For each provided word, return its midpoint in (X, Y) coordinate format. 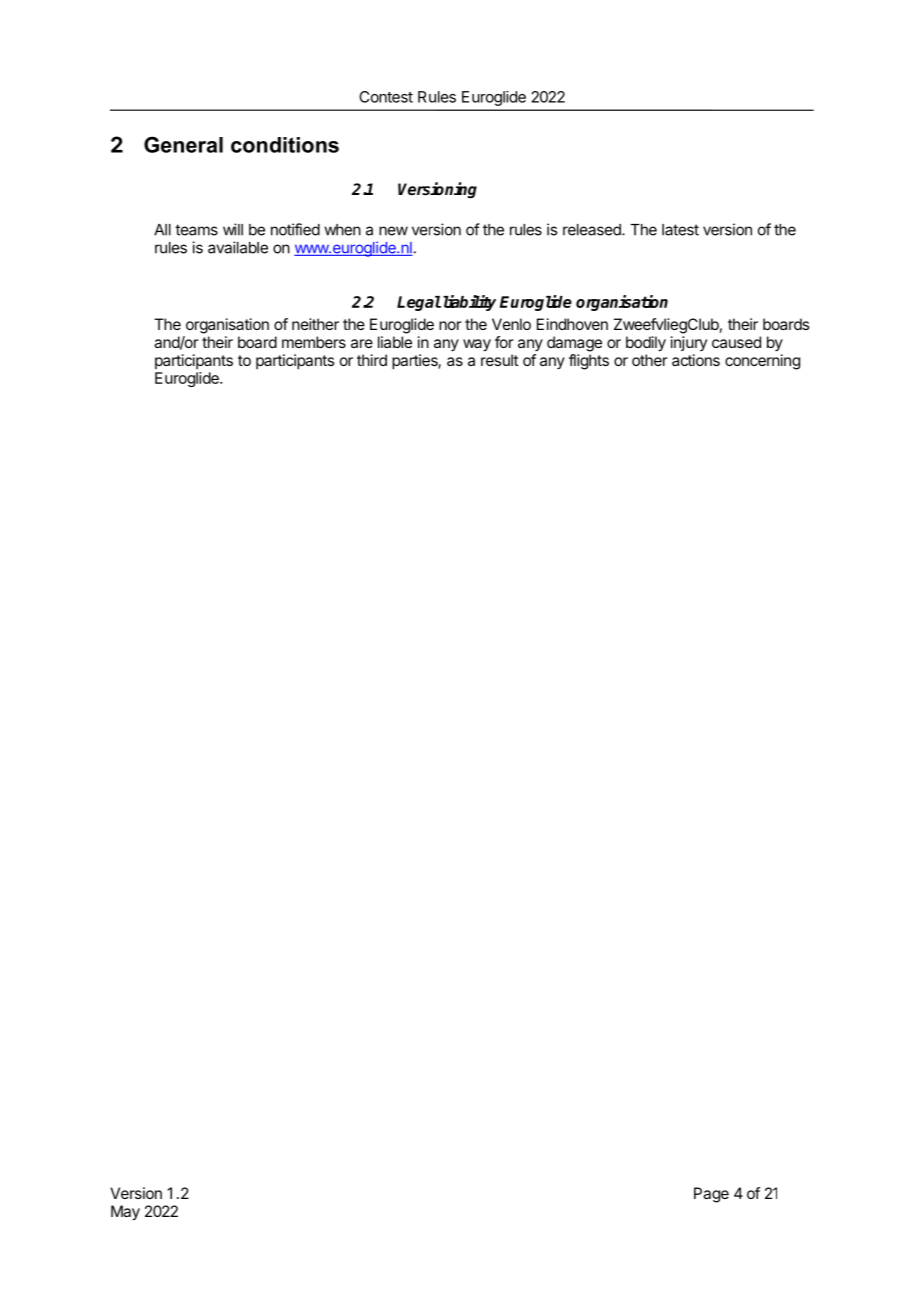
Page (711, 1195)
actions (696, 360)
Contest (386, 97)
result (499, 360)
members (314, 342)
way (477, 345)
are (362, 343)
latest (680, 230)
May (125, 1213)
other (650, 360)
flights (589, 362)
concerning (762, 362)
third (372, 360)
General (183, 144)
